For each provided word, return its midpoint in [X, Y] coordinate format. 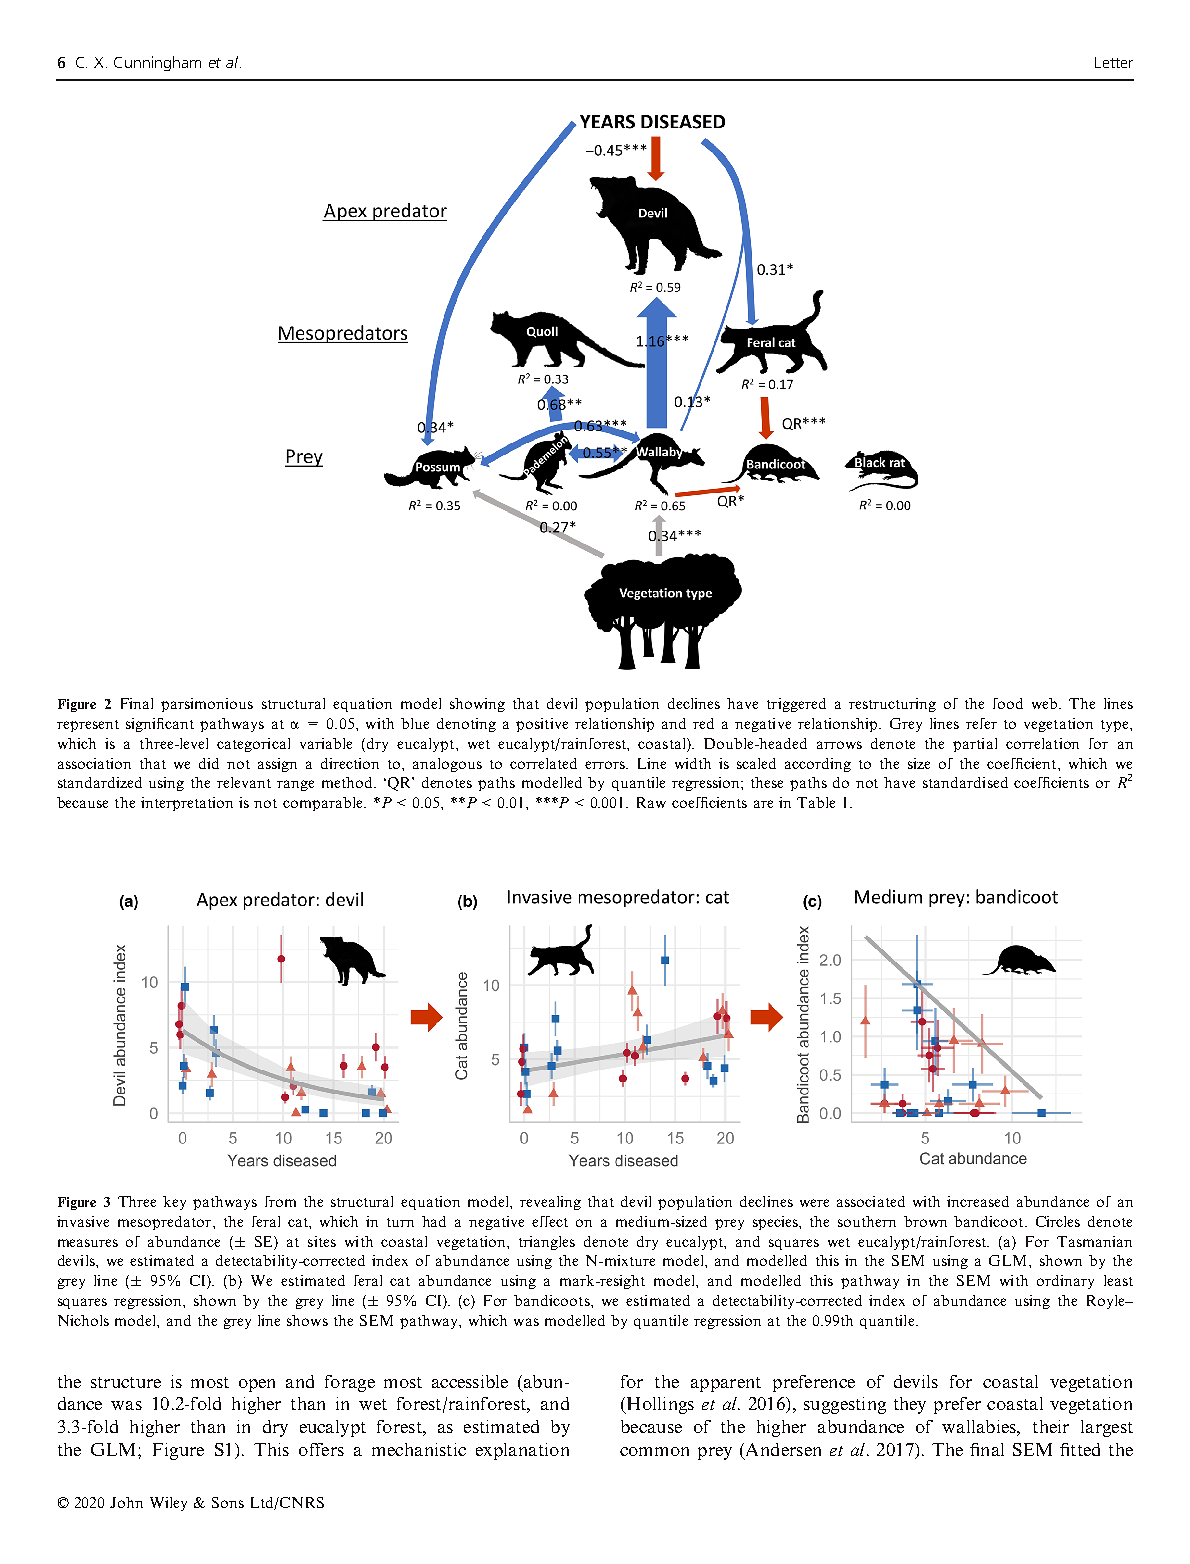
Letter [1114, 62]
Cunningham [157, 63]
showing [477, 705]
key [174, 1203]
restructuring [892, 705]
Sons [228, 1502]
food [1008, 703]
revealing [550, 1203]
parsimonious [207, 705]
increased [978, 1201]
